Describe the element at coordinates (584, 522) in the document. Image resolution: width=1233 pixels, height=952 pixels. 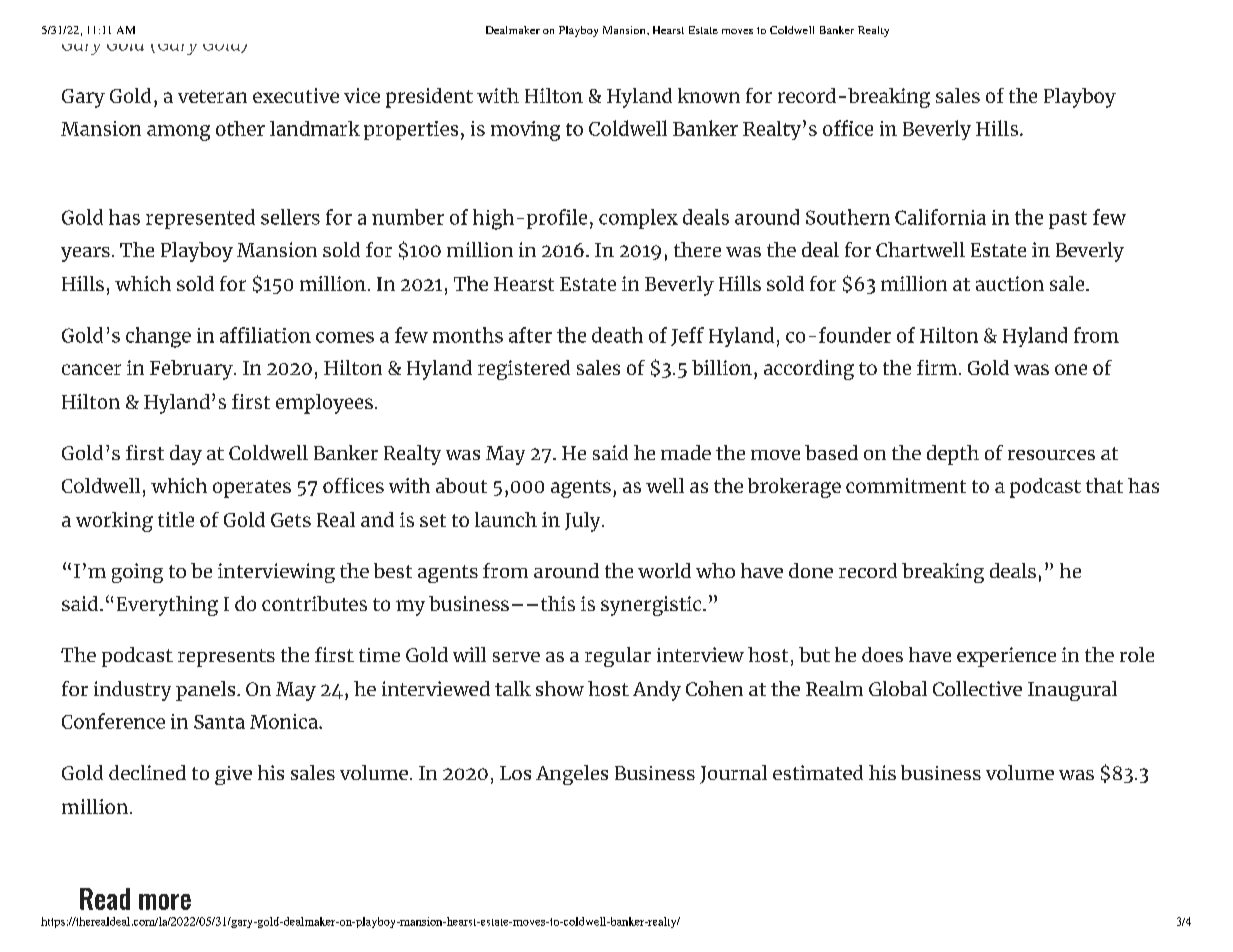
I see `July` at that location.
